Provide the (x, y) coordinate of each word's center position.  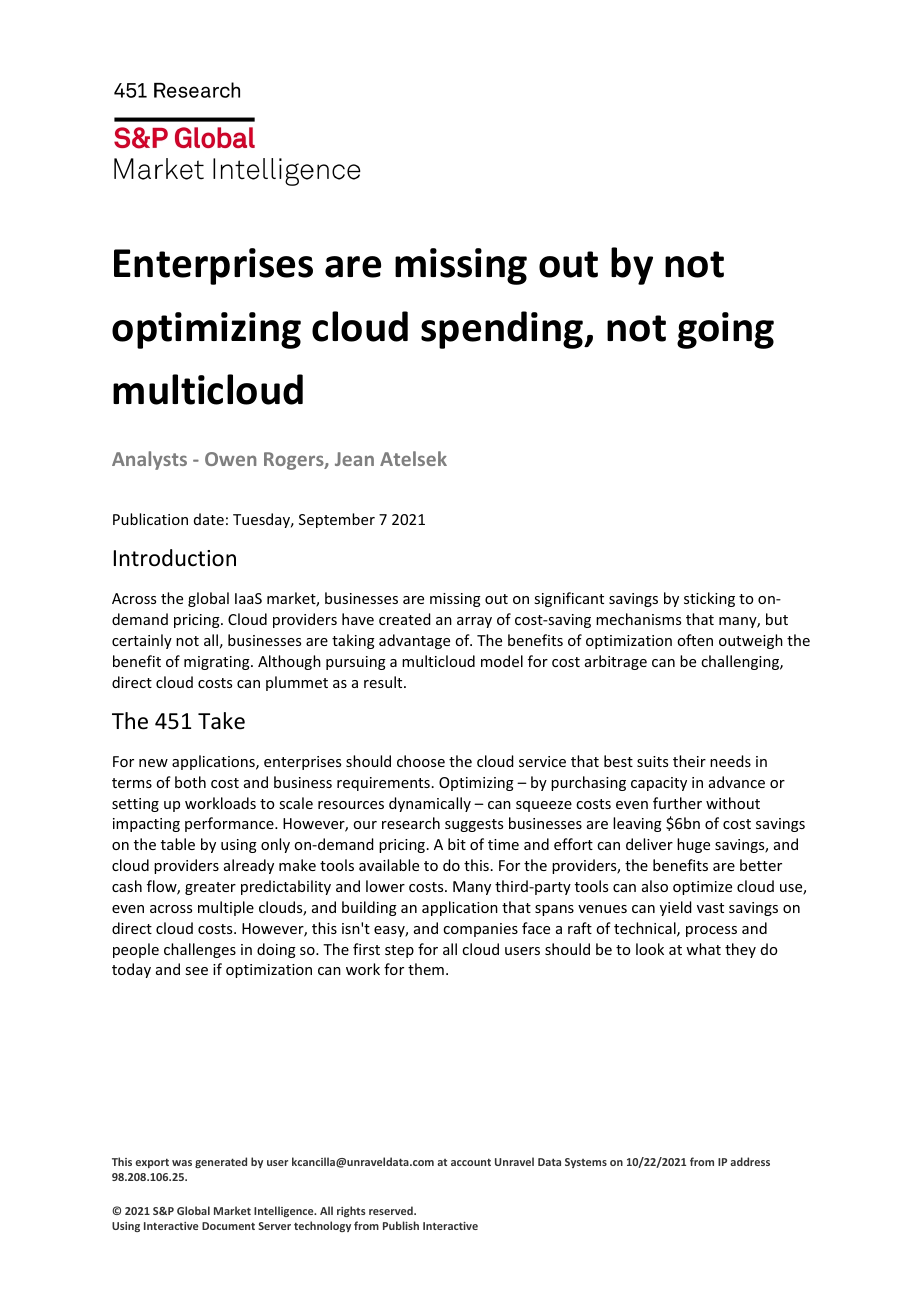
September (337, 520)
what (703, 949)
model (502, 661)
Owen (230, 459)
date (209, 519)
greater (210, 888)
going (725, 330)
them (426, 969)
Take (221, 721)
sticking (709, 599)
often (695, 640)
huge (693, 845)
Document (228, 1226)
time (503, 844)
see (196, 971)
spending (503, 330)
